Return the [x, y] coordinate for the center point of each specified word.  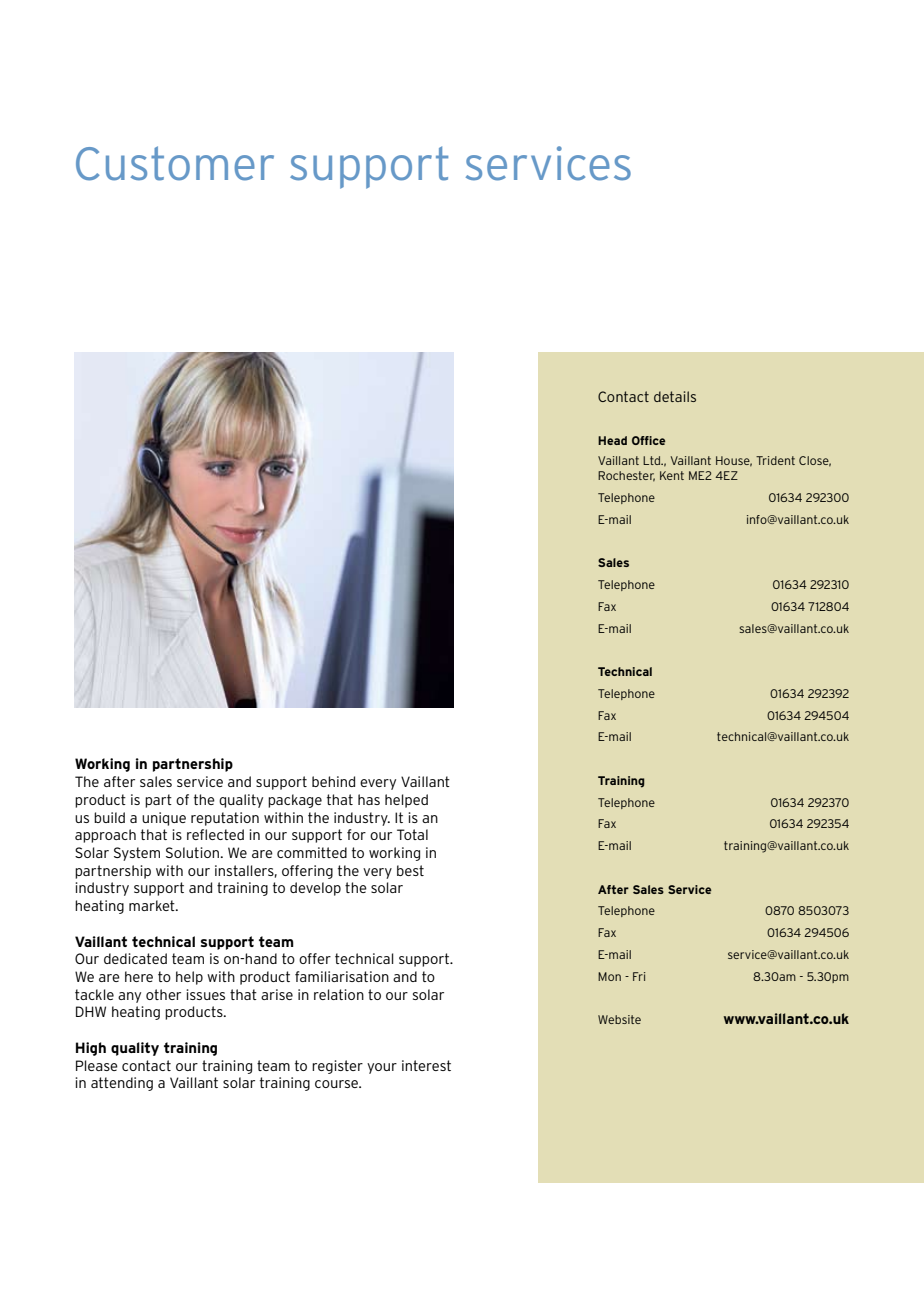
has [369, 799]
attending [122, 1084]
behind [333, 781]
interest [426, 1065]
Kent [672, 475]
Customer [175, 163]
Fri [639, 976]
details [675, 396]
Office [648, 440]
